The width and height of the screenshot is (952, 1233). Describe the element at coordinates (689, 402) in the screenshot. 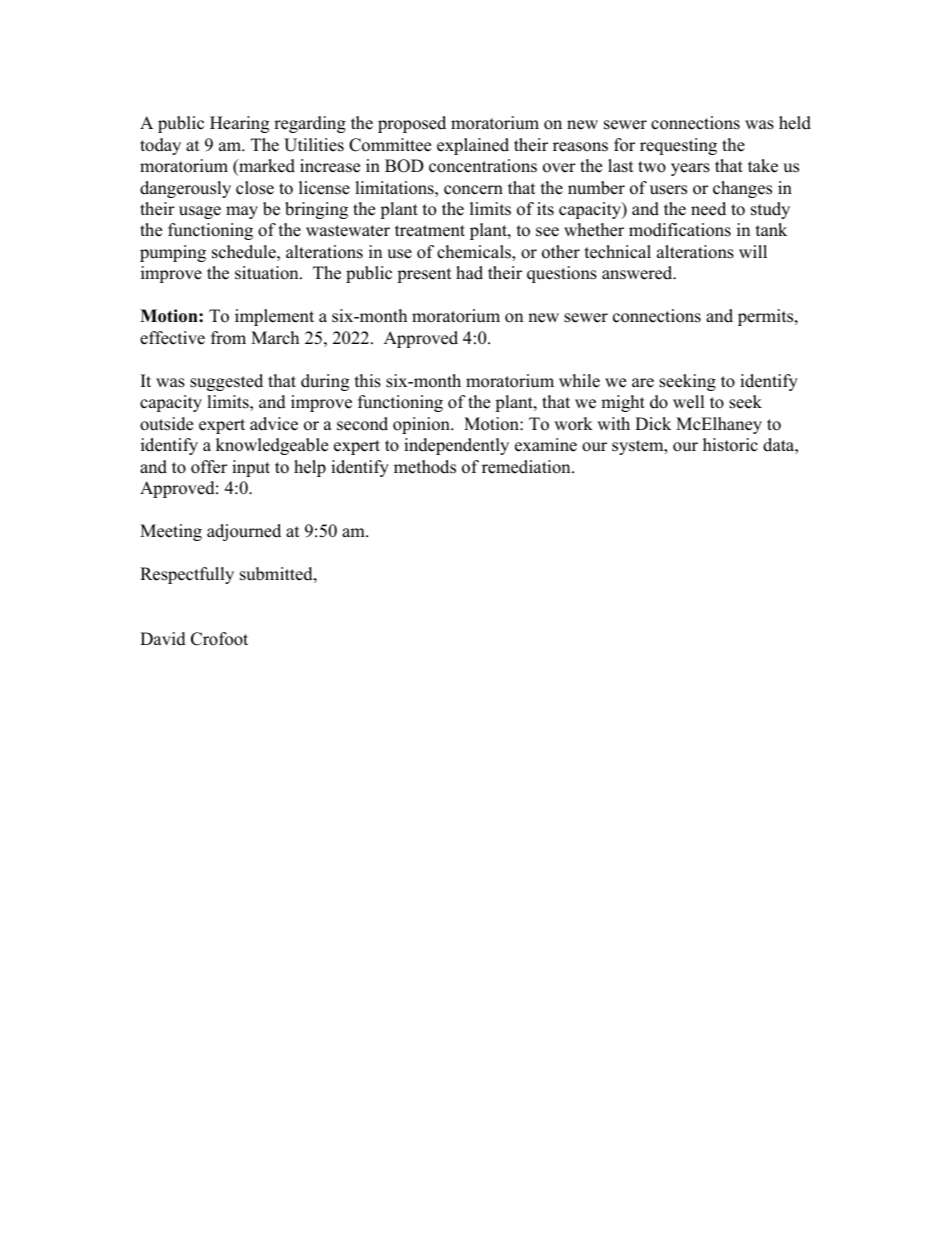

I see `well` at that location.
